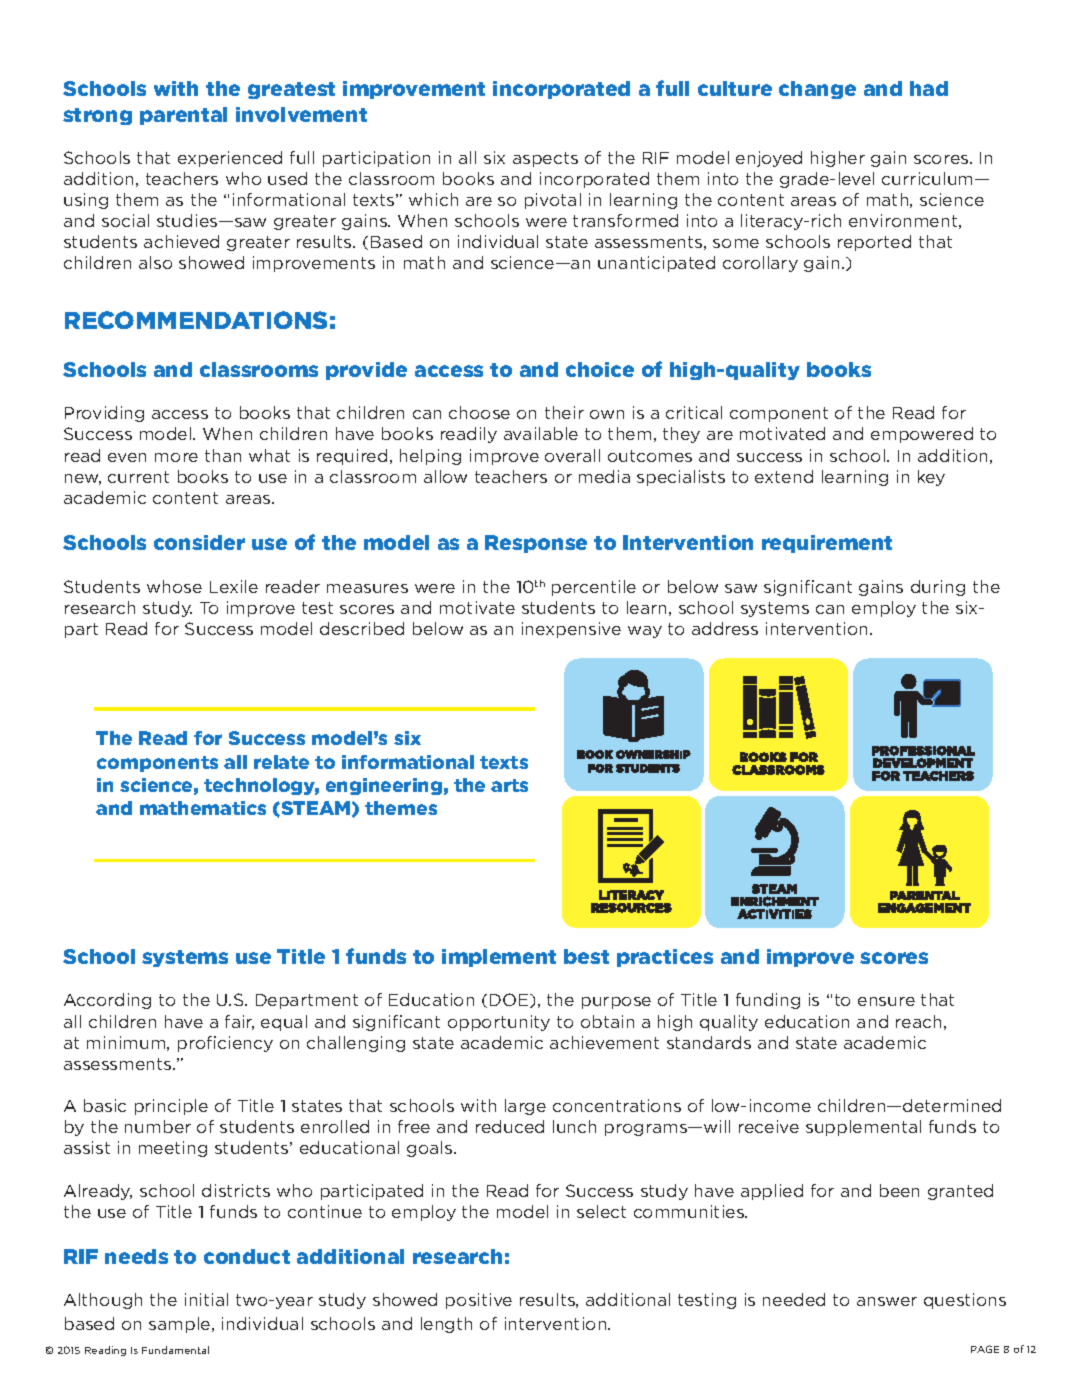  Describe the element at coordinates (206, 1299) in the screenshot. I see `initial` at that location.
